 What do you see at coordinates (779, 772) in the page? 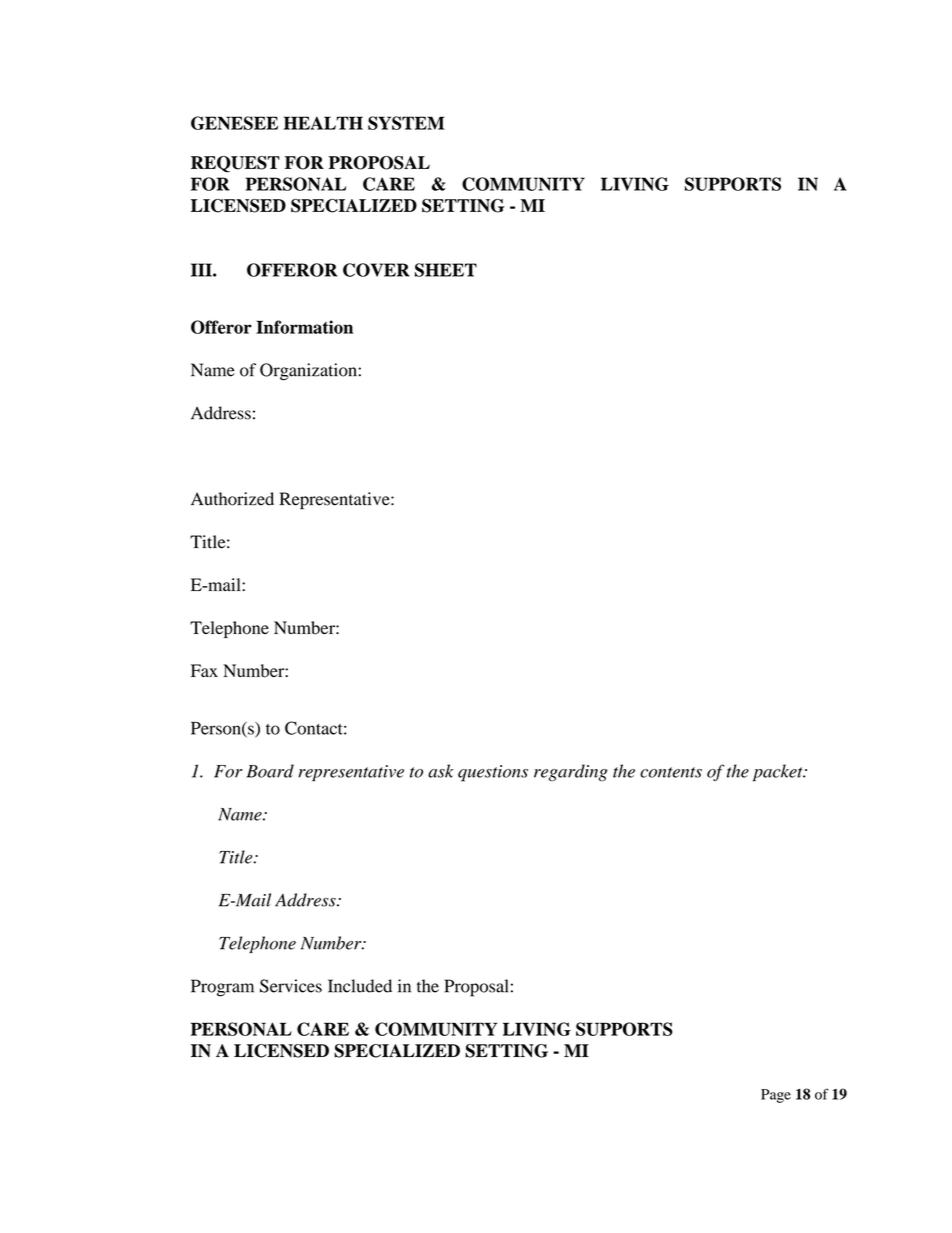
I see `packet` at bounding box center [779, 772].
